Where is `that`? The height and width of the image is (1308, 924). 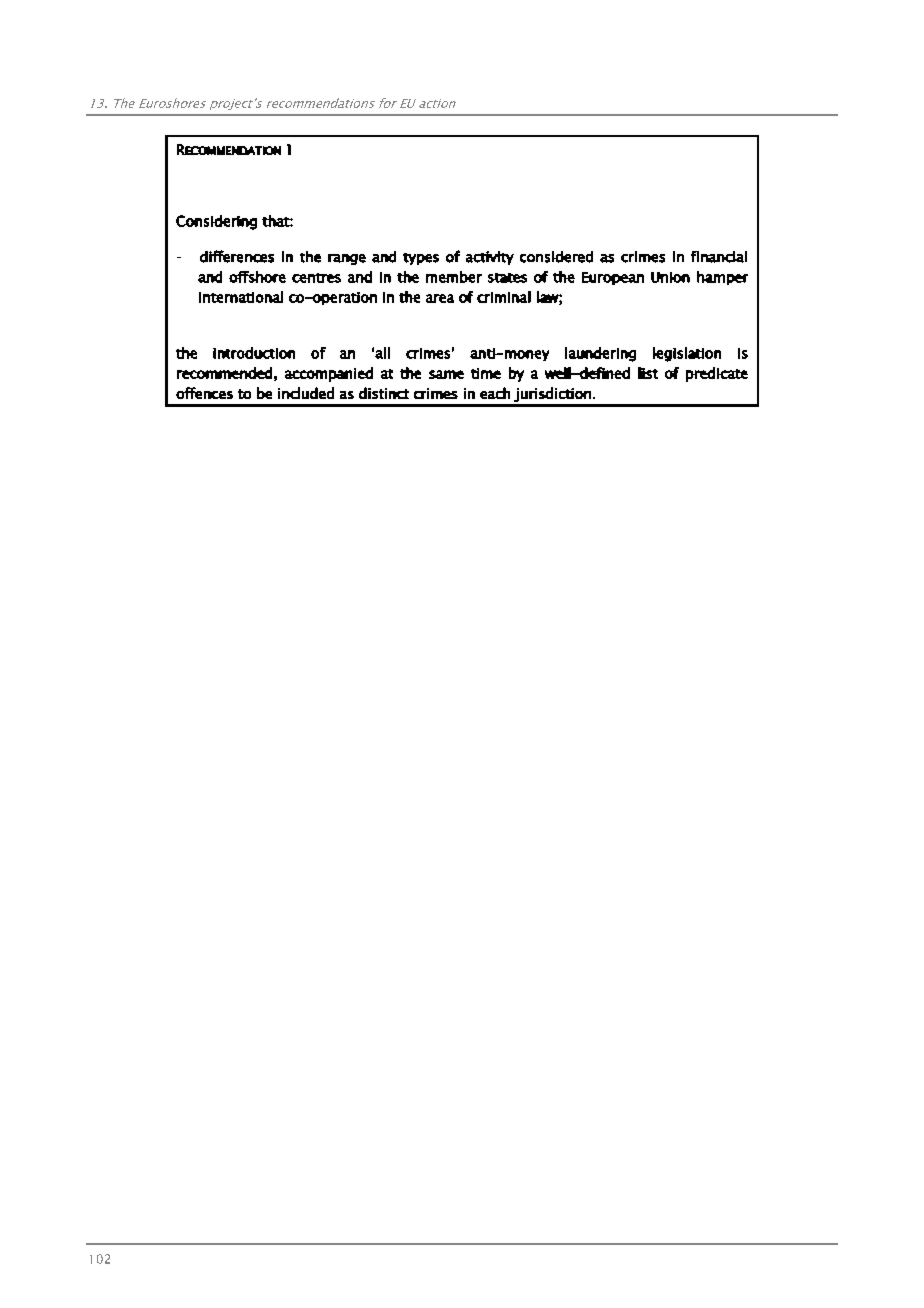
that is located at coordinates (276, 221).
